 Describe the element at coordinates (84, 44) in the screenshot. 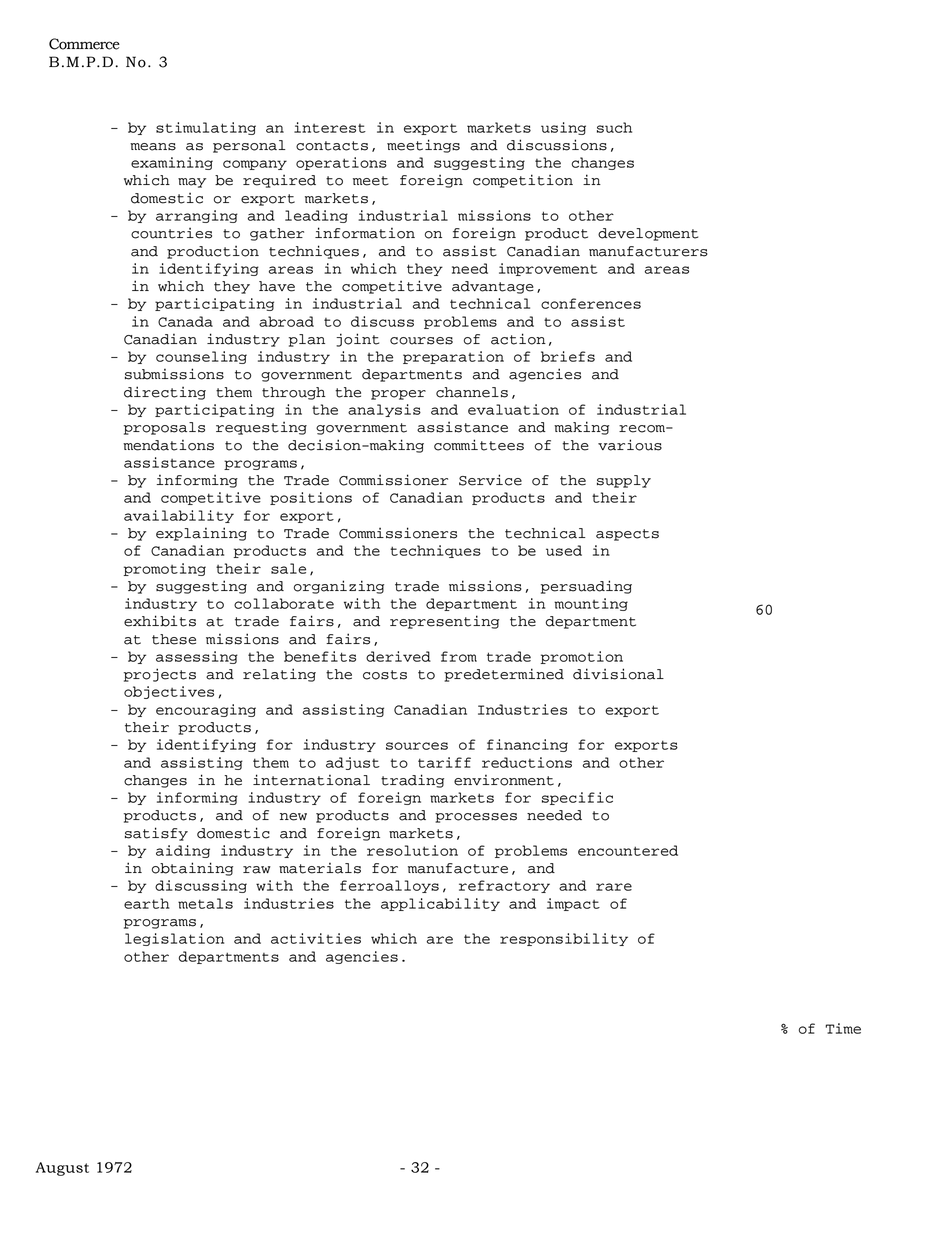

I see `Commerce` at that location.
